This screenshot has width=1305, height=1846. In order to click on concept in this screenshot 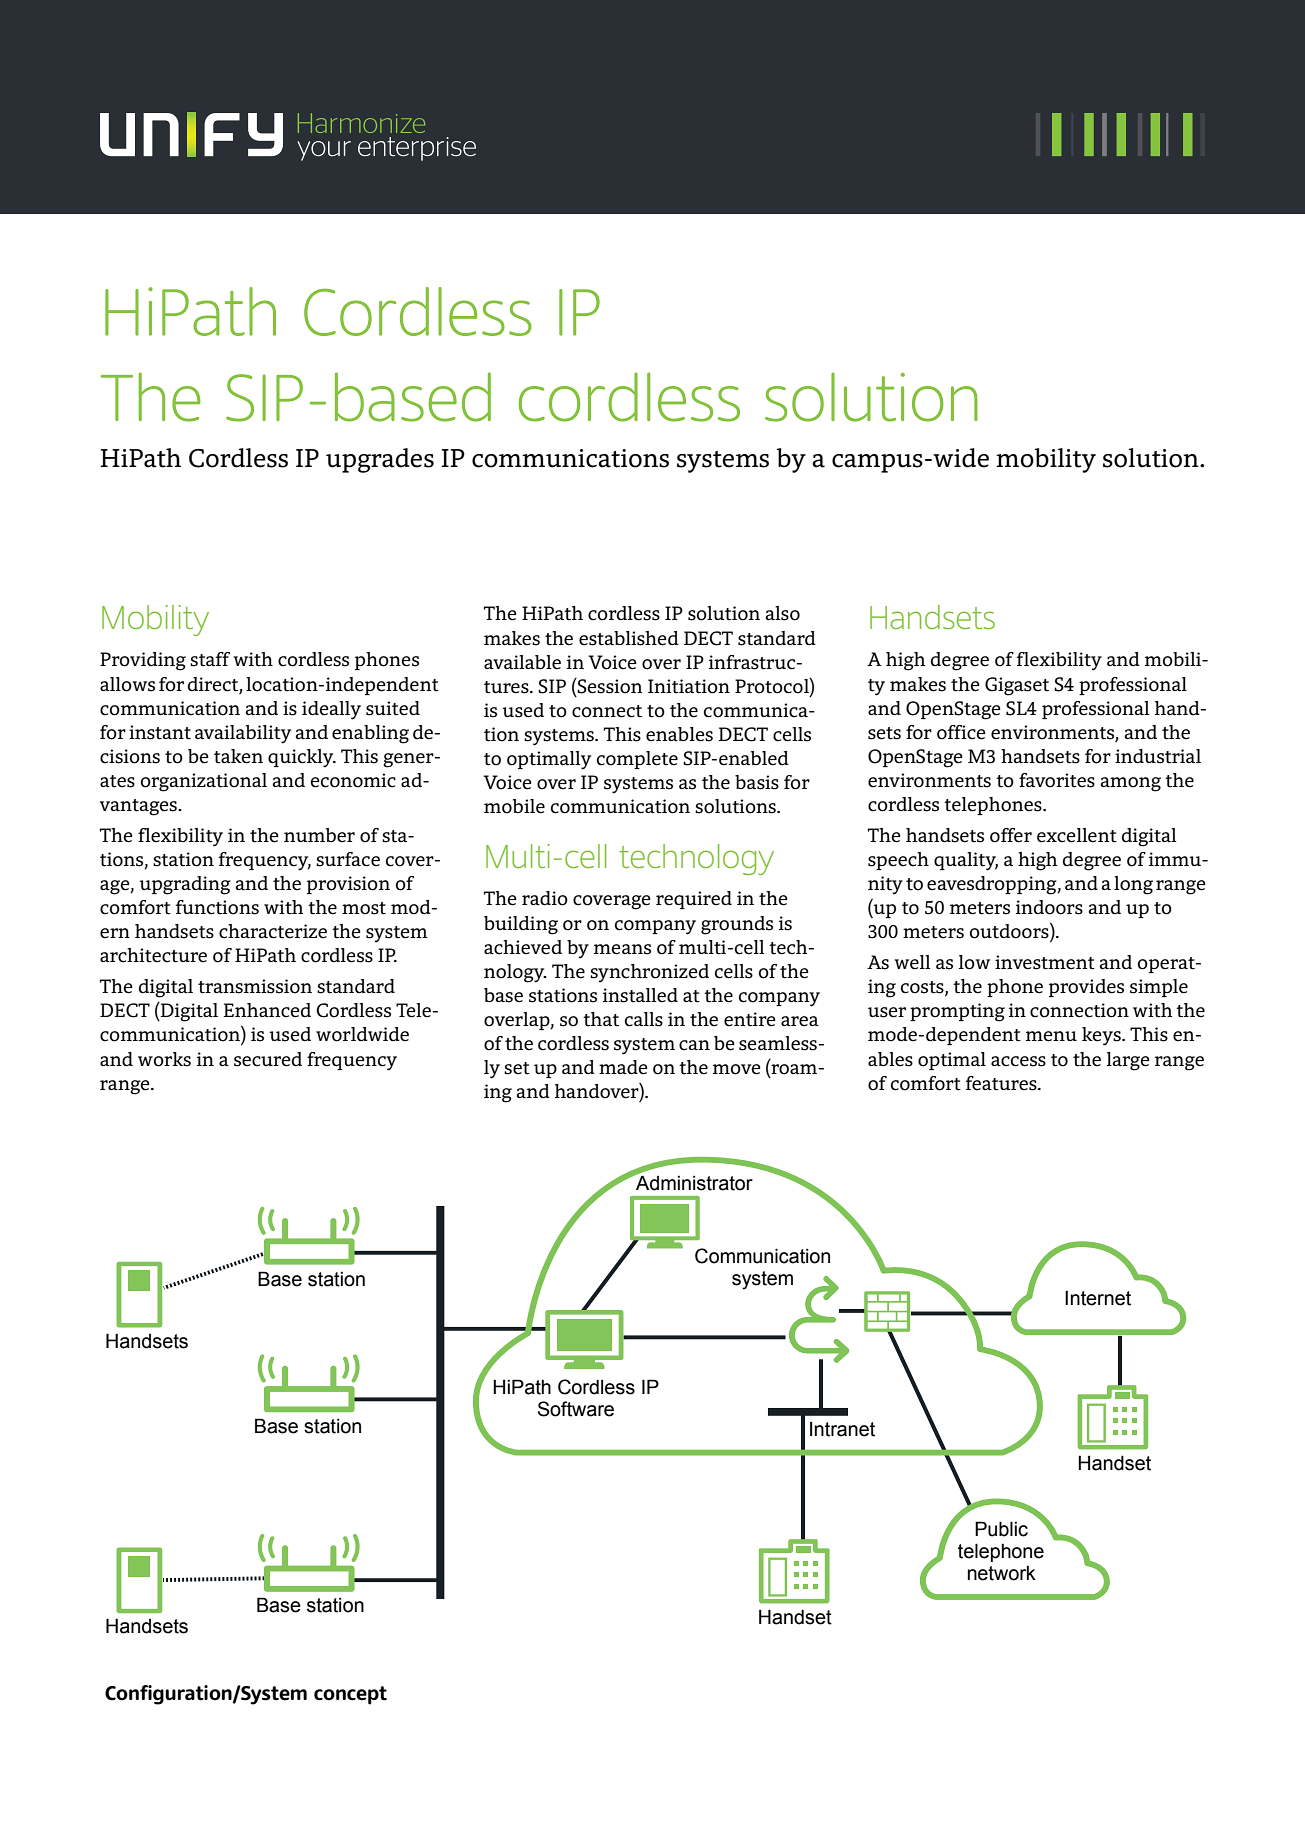, I will do `click(350, 1695)`.
